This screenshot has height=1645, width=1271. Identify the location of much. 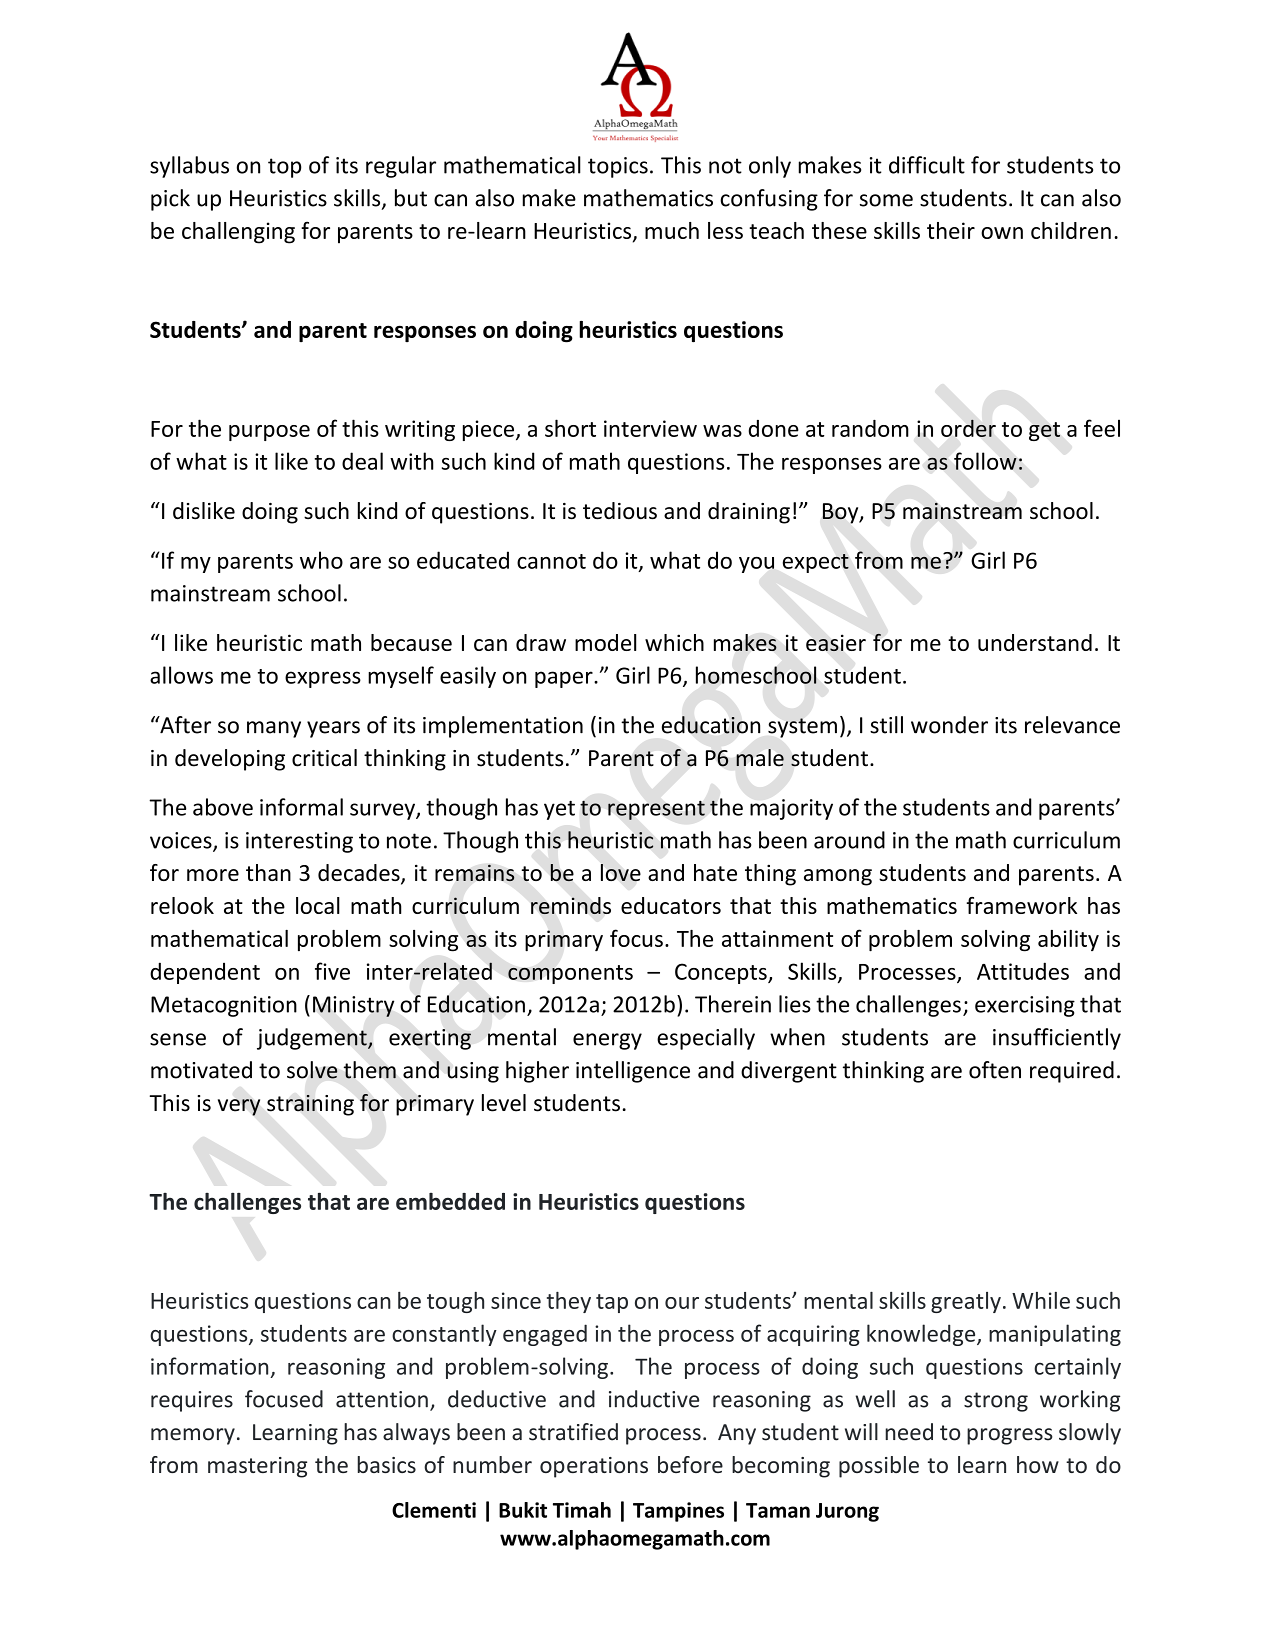
(672, 230).
